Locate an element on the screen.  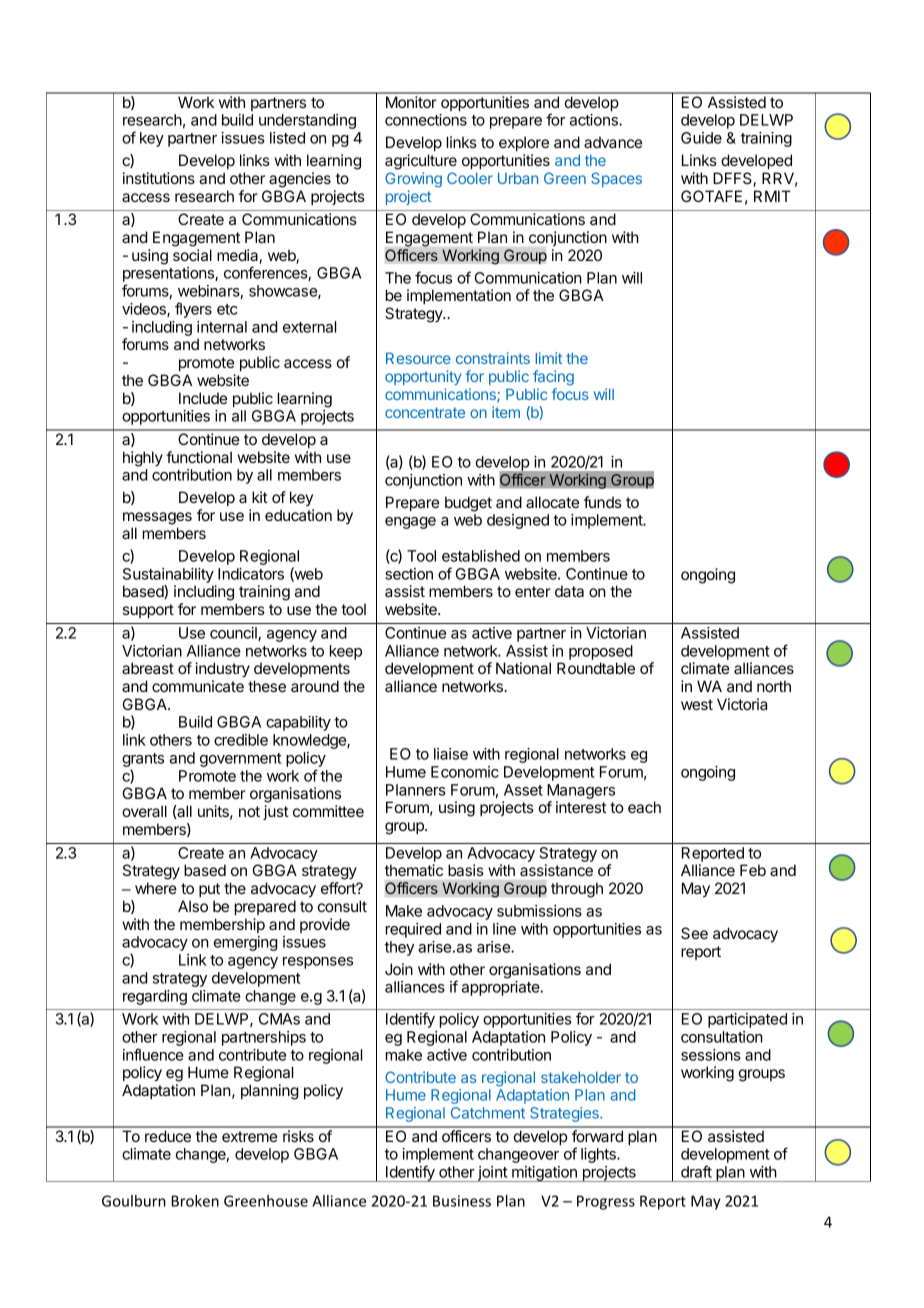
kit is located at coordinates (260, 497).
